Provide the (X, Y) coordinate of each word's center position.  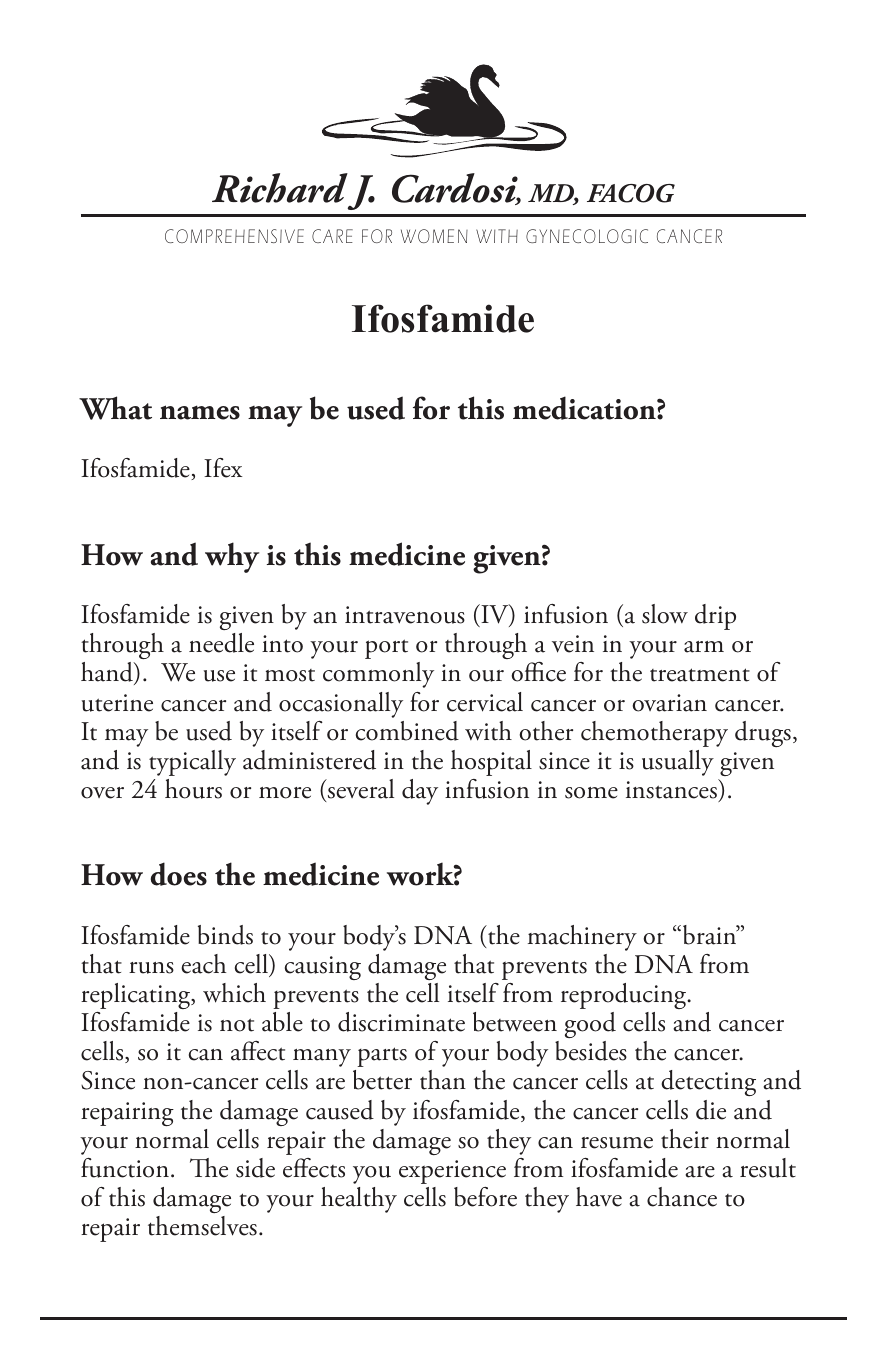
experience (452, 1172)
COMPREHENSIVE (234, 236)
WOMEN (434, 236)
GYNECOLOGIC (587, 236)
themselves (202, 1226)
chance (682, 1197)
